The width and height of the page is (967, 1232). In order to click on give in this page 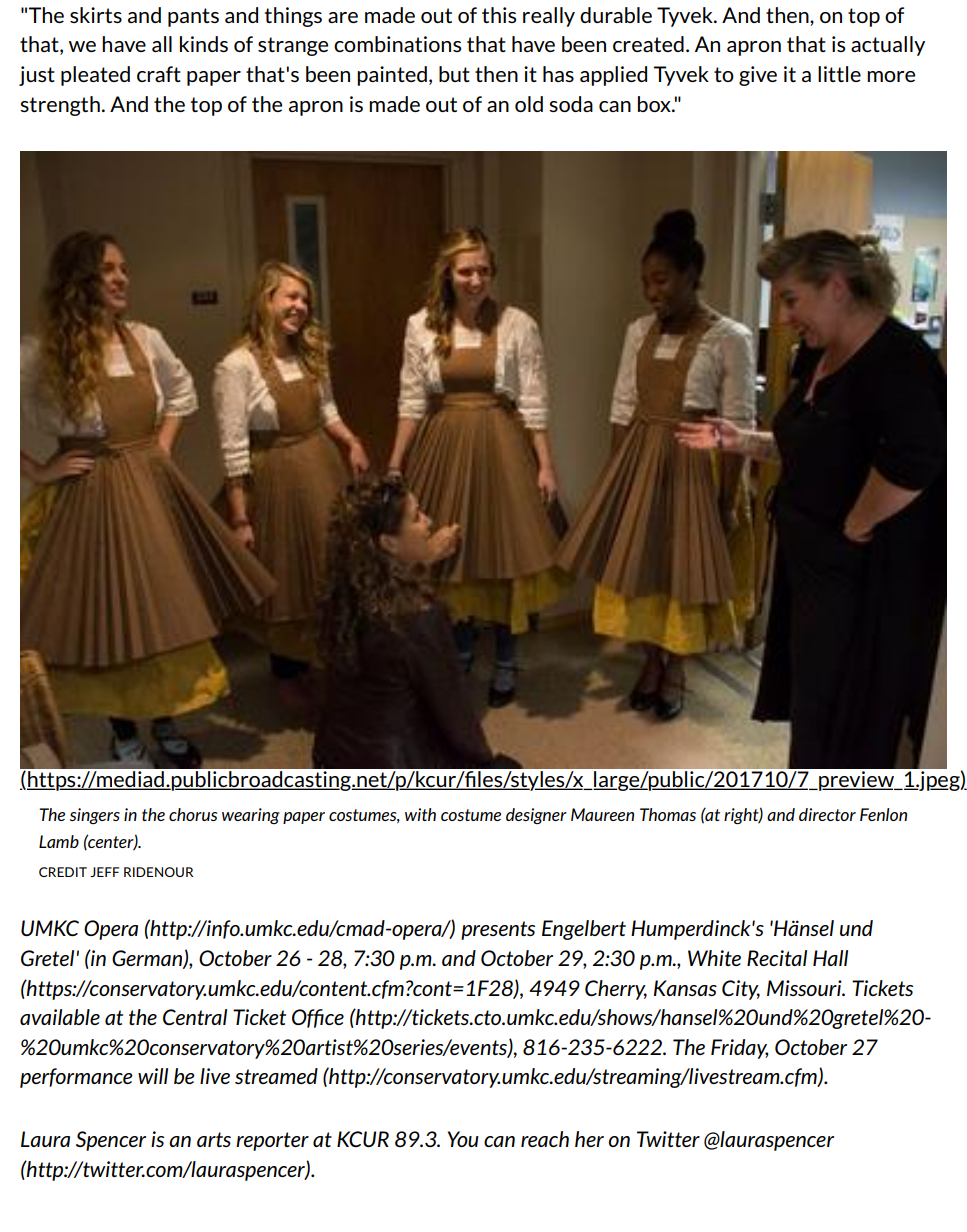, I will do `click(758, 76)`.
